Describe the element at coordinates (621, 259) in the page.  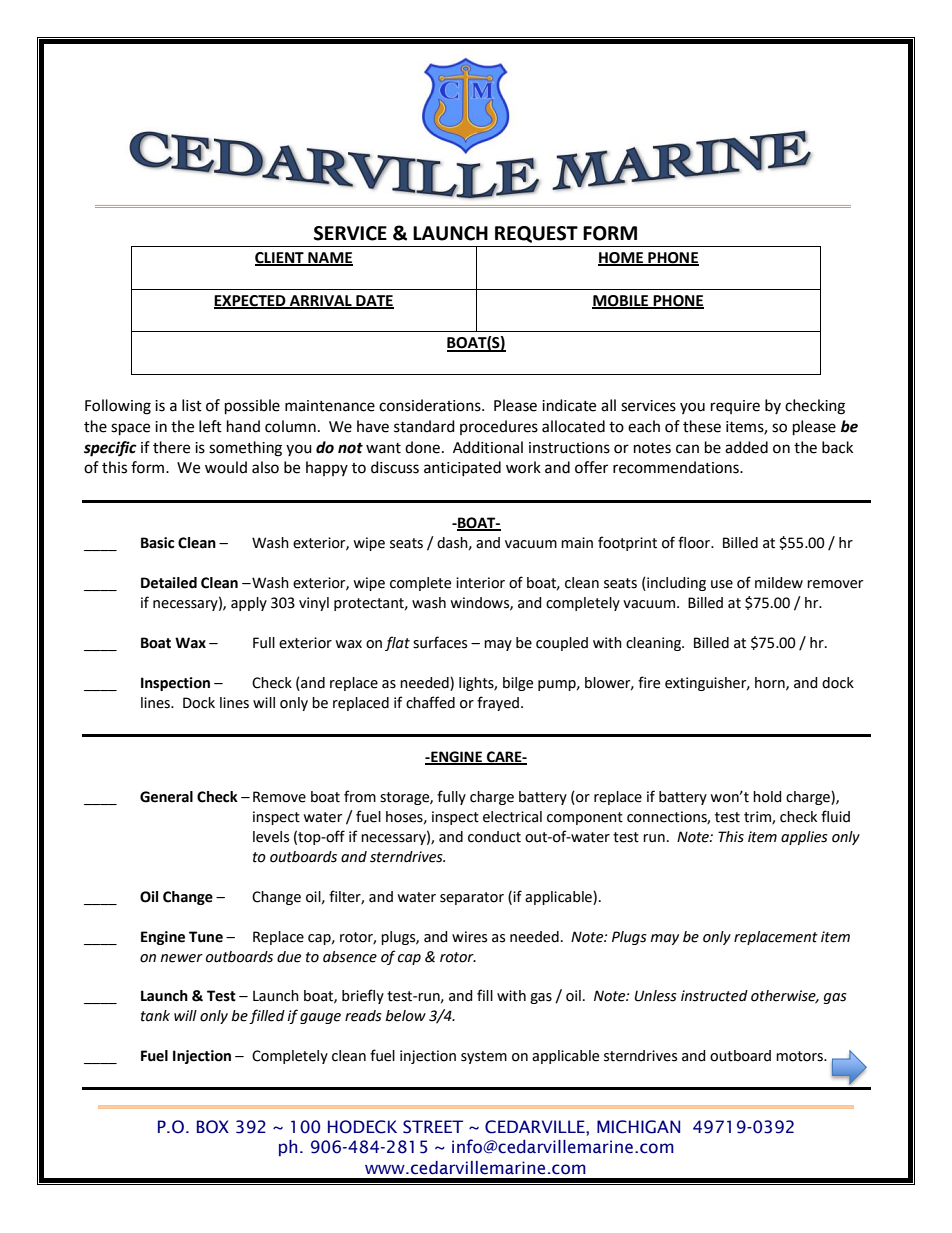
I see `HOME` at that location.
